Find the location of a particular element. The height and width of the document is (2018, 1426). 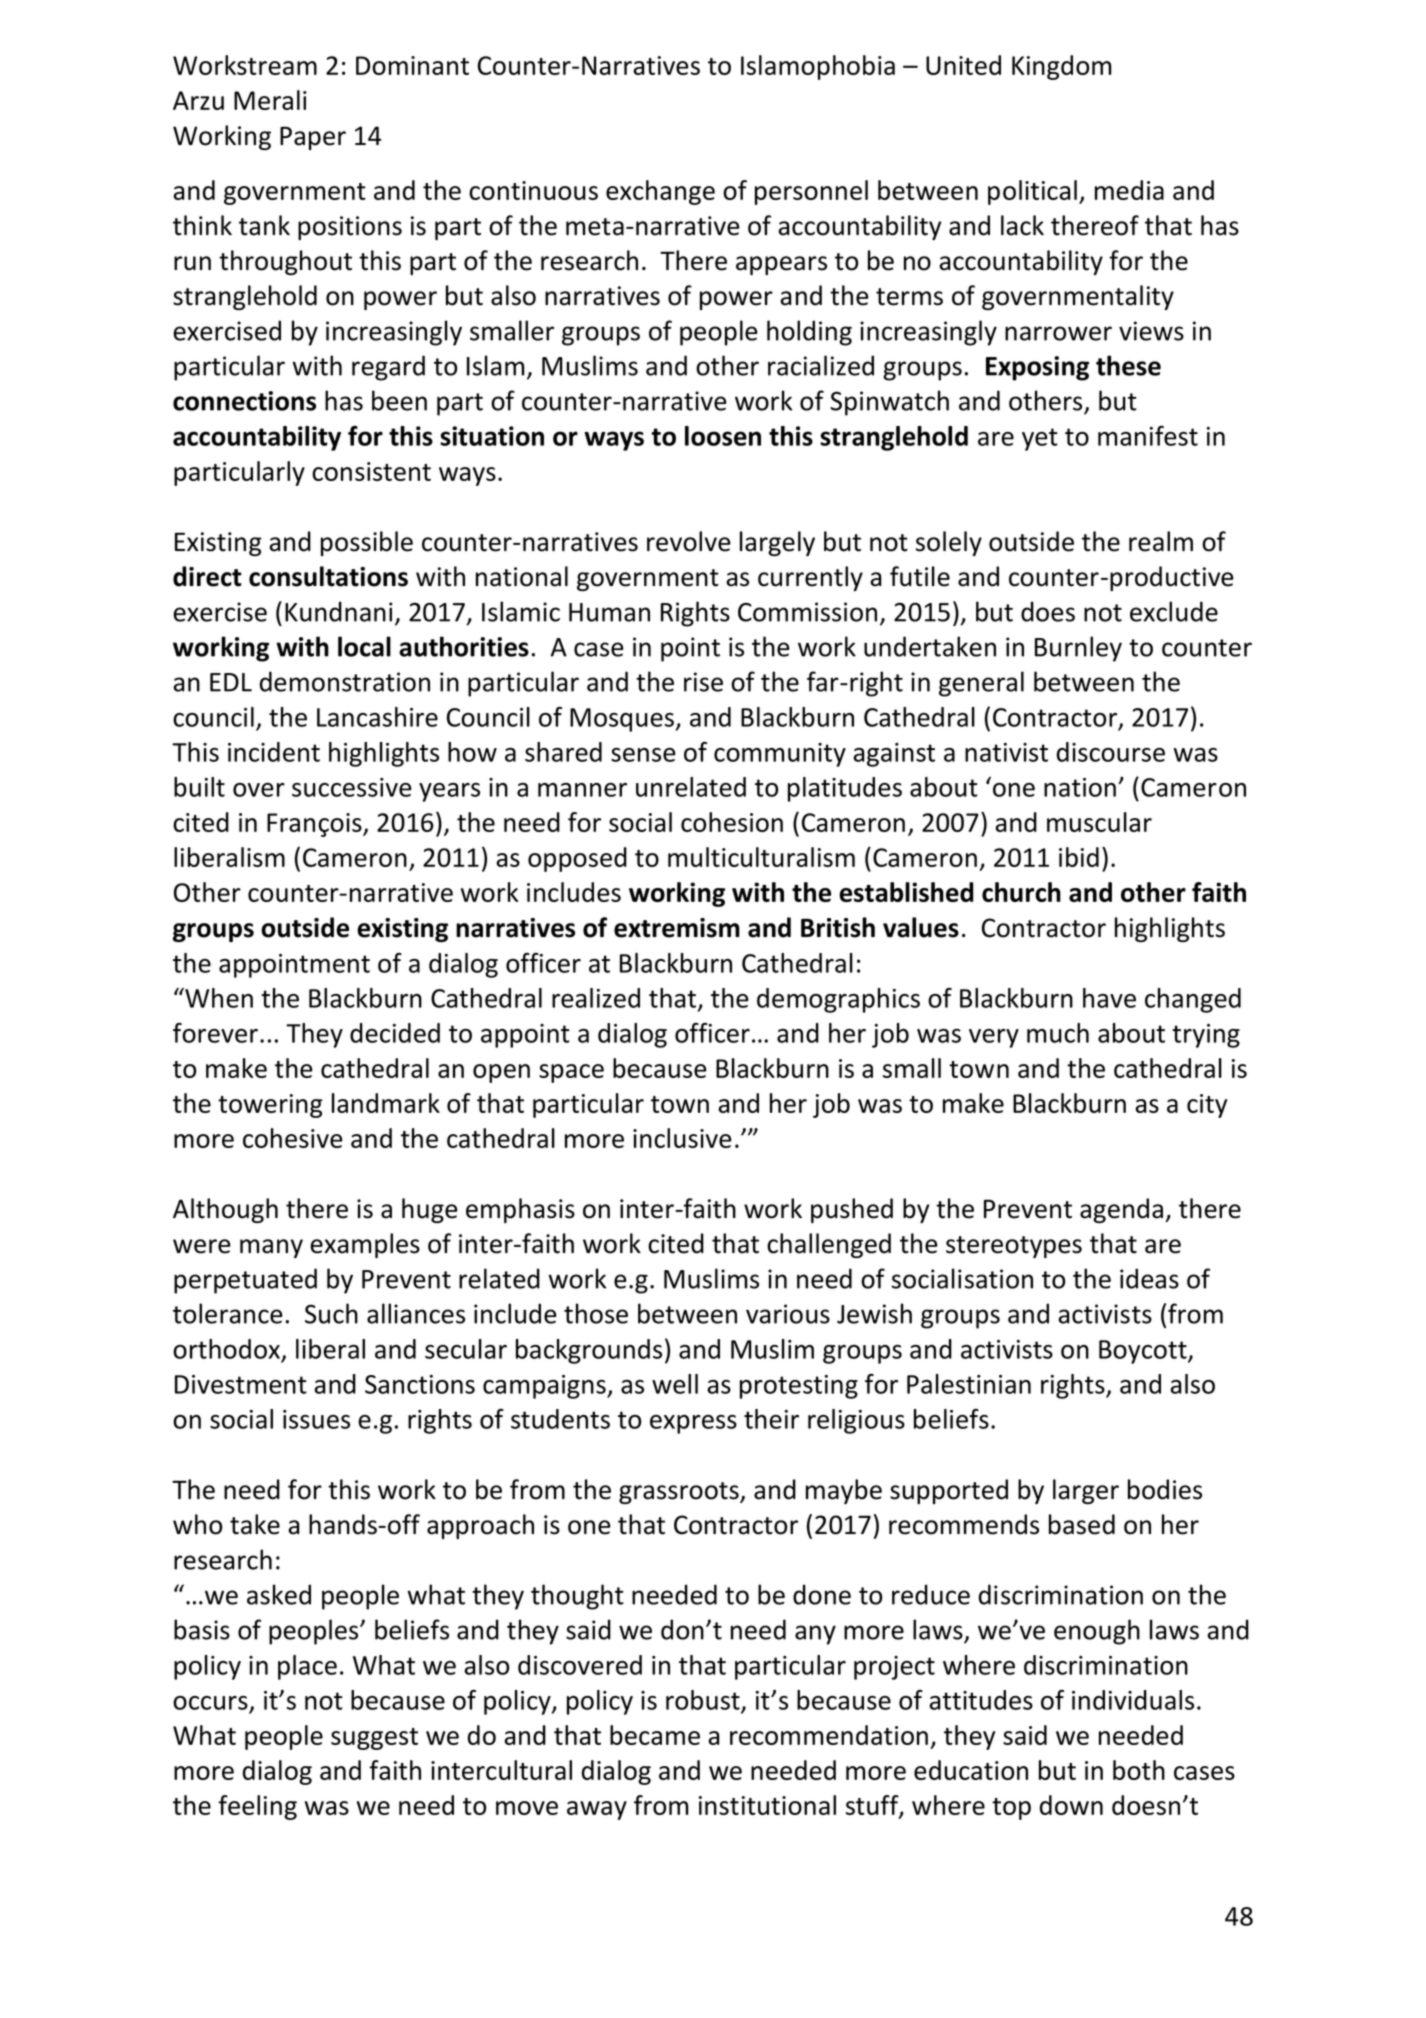

extremism is located at coordinates (677, 928).
